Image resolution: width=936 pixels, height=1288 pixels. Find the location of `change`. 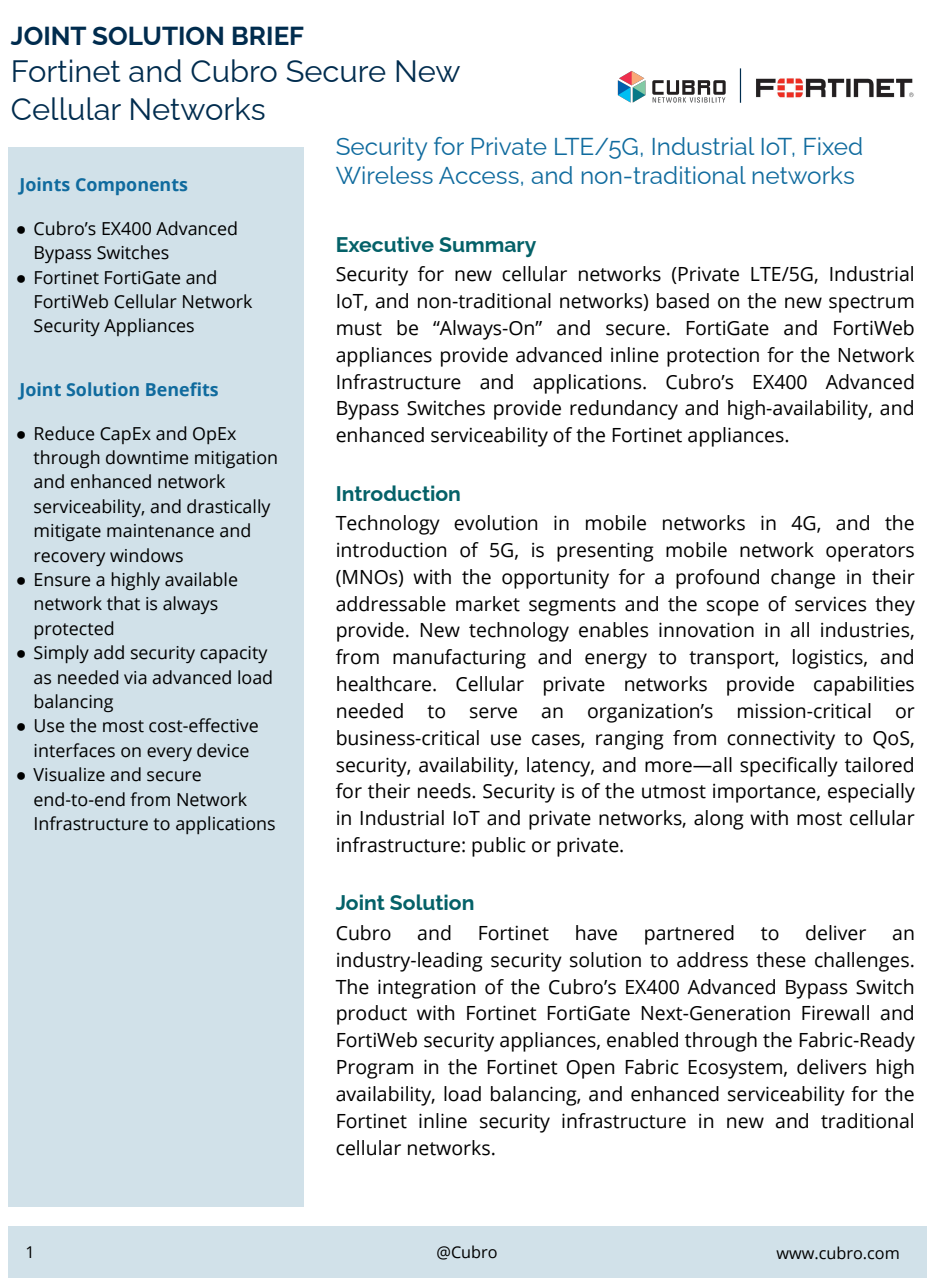

change is located at coordinates (803, 579).
